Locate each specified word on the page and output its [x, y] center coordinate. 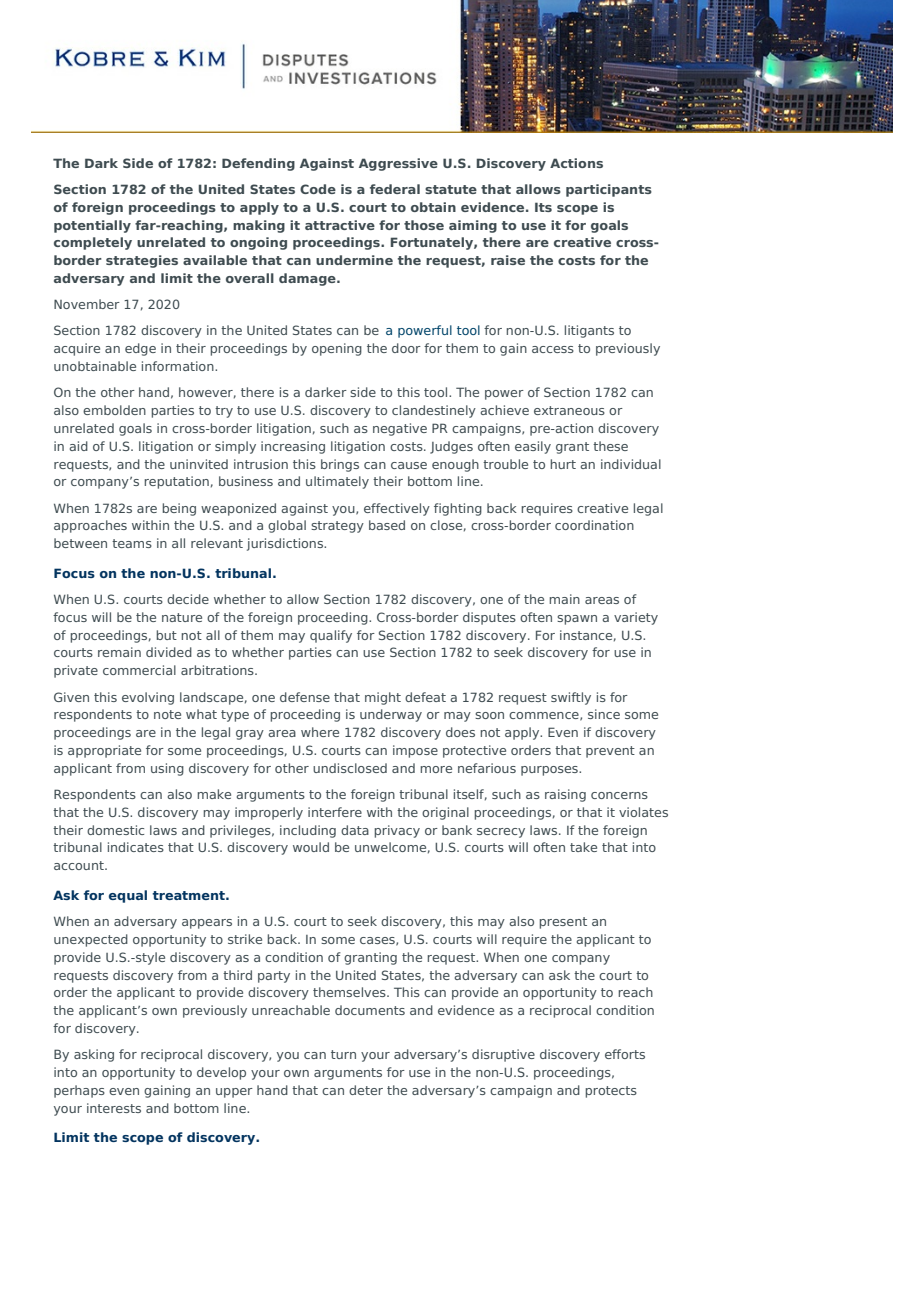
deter [366, 1090]
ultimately [337, 482]
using [167, 769]
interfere [335, 812]
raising [565, 795]
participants [609, 190]
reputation [176, 482]
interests [114, 1108]
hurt [563, 464]
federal [395, 189]
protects [611, 1092]
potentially [92, 226]
